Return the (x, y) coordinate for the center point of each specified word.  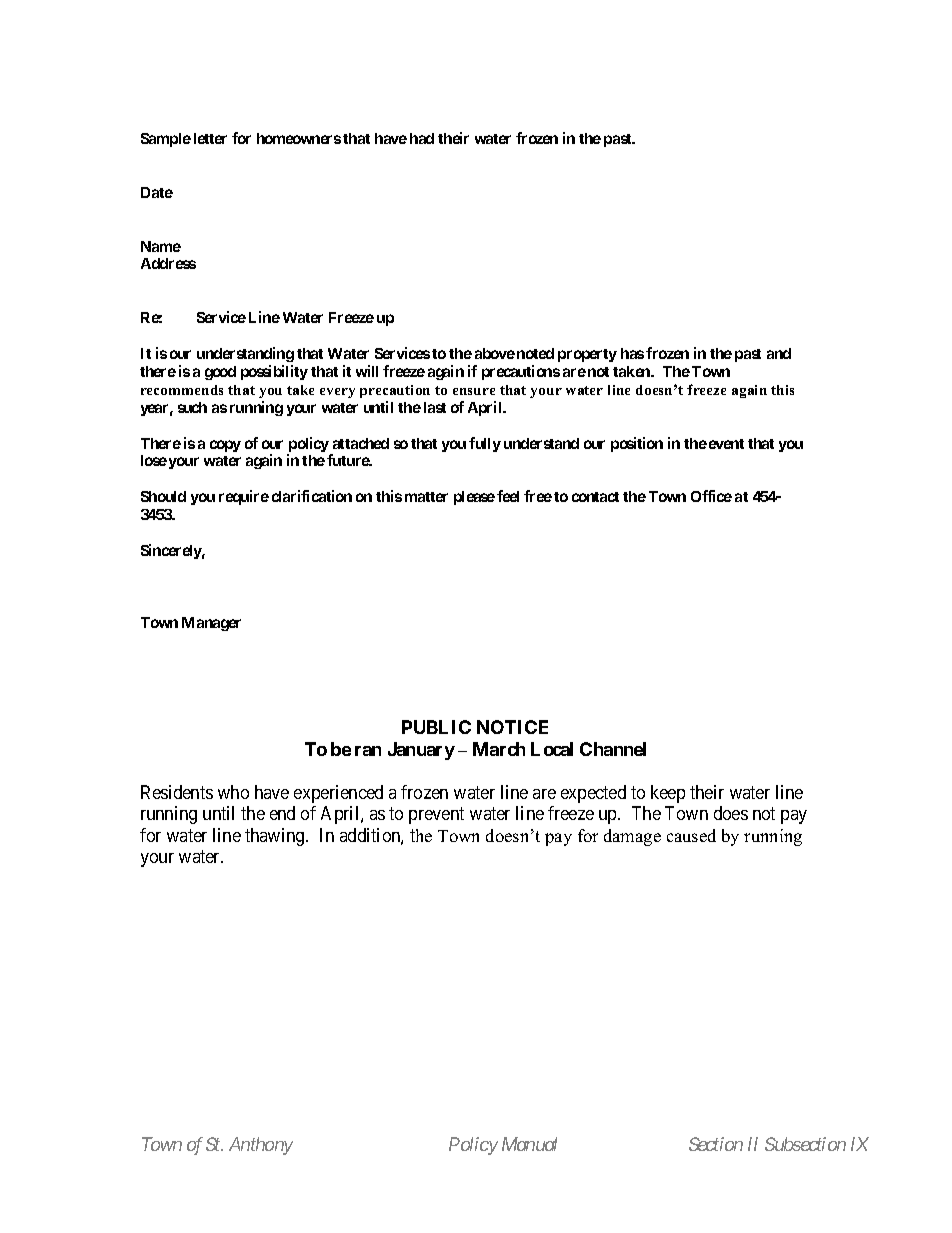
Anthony (261, 1146)
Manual (529, 1144)
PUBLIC (436, 727)
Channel (613, 749)
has (632, 353)
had (422, 138)
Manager (211, 624)
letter (210, 138)
